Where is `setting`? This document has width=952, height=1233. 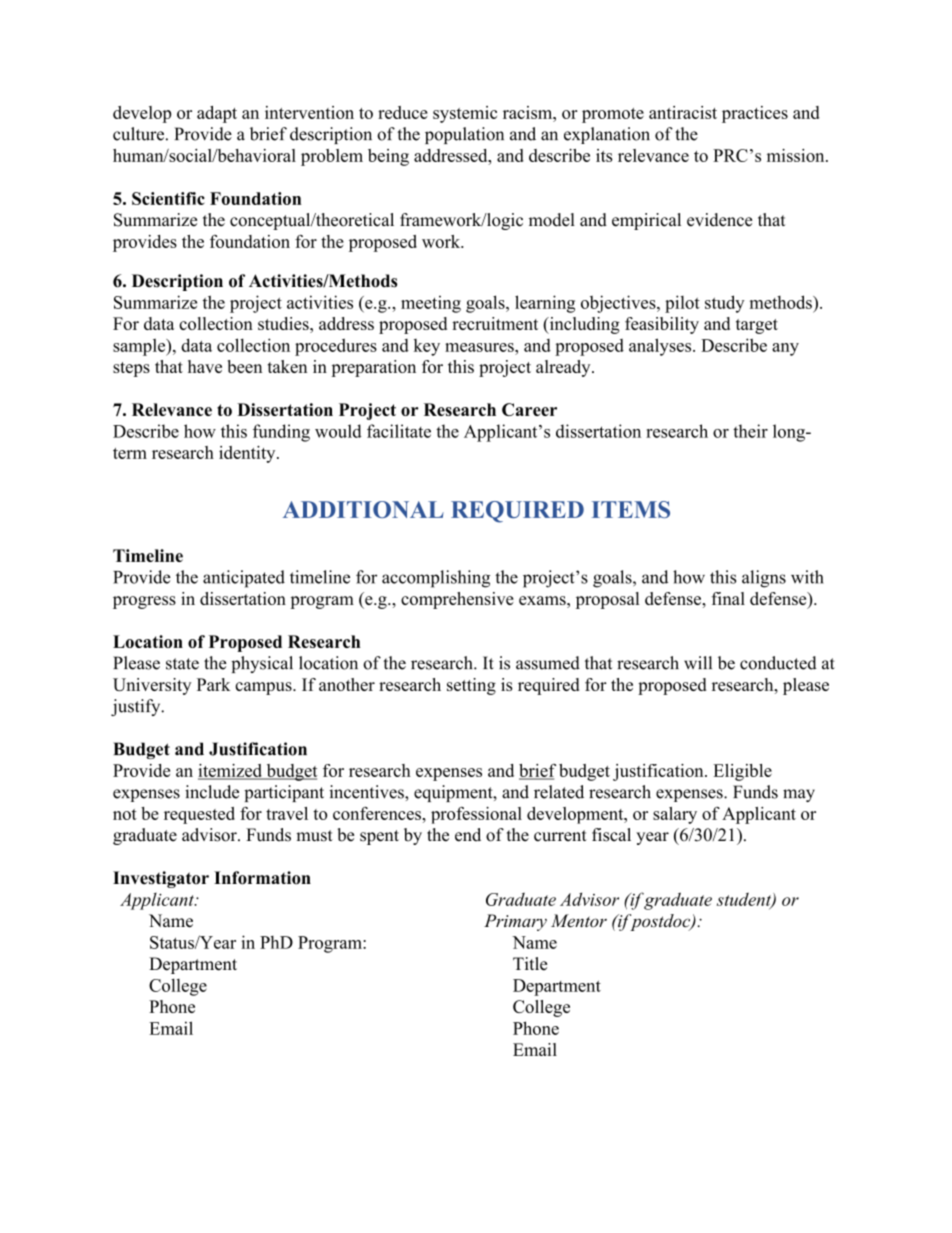 setting is located at coordinates (471, 686).
